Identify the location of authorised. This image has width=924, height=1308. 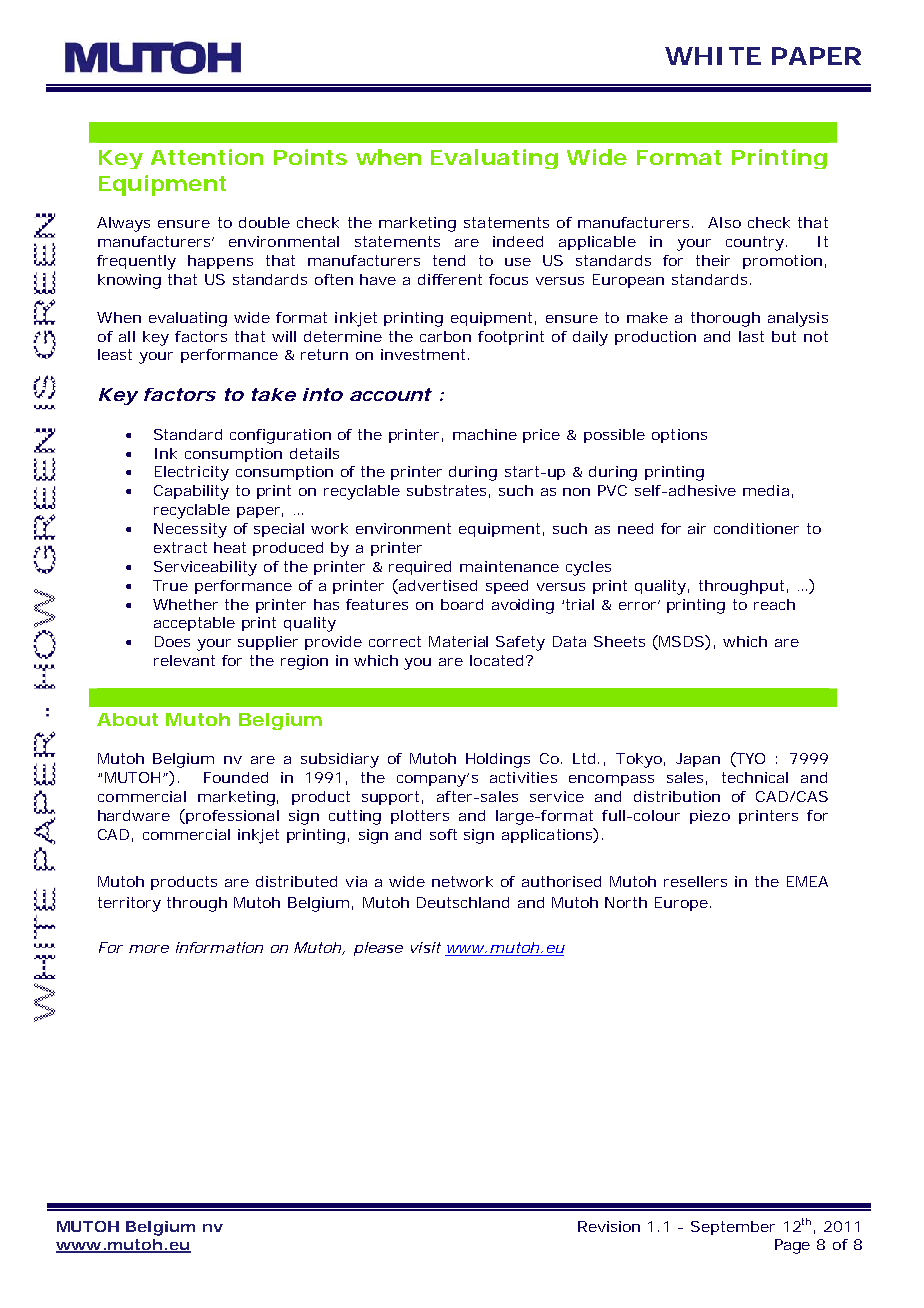
(561, 881).
